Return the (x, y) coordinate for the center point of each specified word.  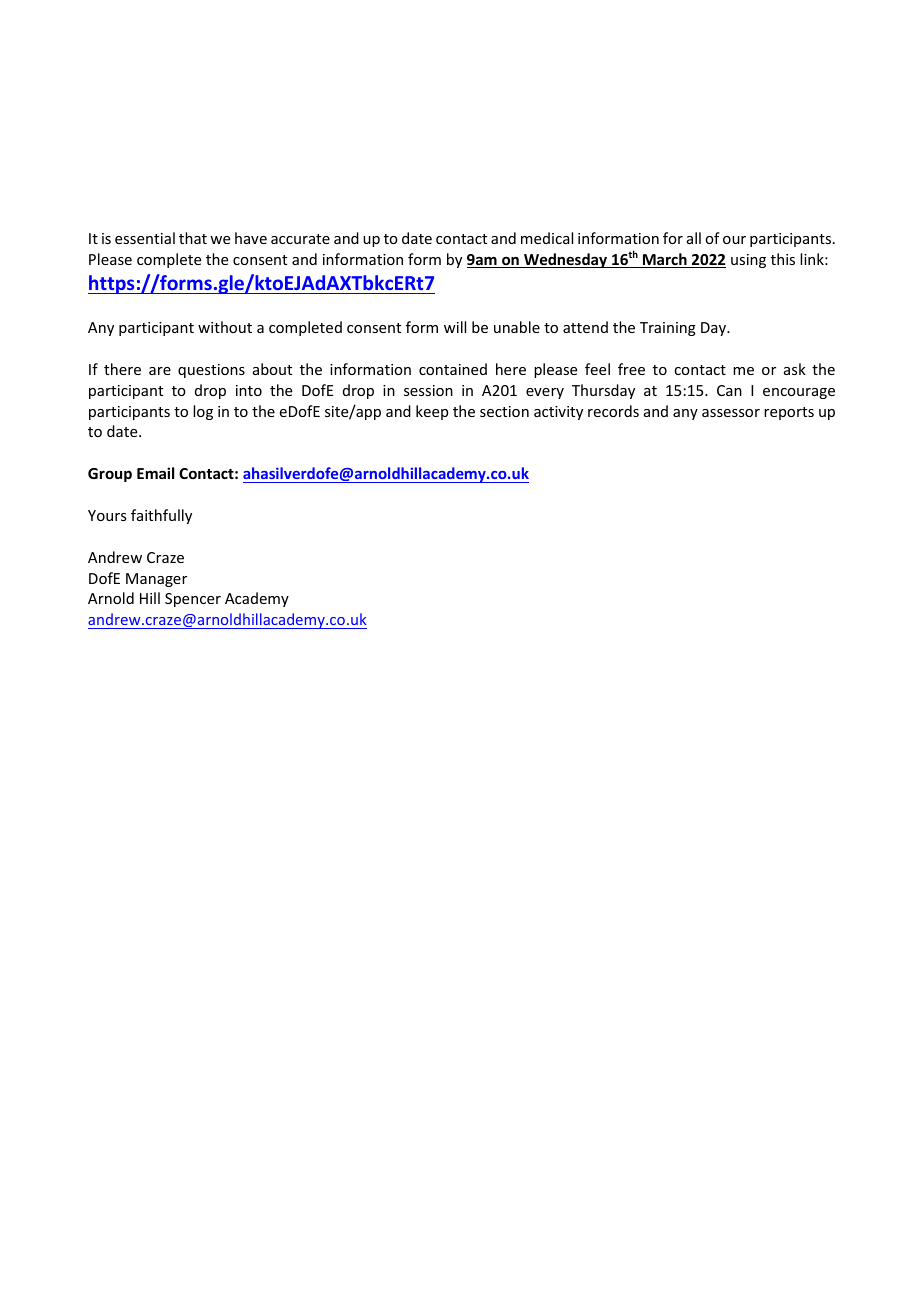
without (225, 327)
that (193, 238)
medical (547, 238)
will (455, 327)
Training (668, 329)
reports (789, 413)
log (203, 412)
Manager (156, 580)
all (694, 238)
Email (155, 473)
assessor (731, 413)
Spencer (193, 600)
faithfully (161, 516)
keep (432, 412)
